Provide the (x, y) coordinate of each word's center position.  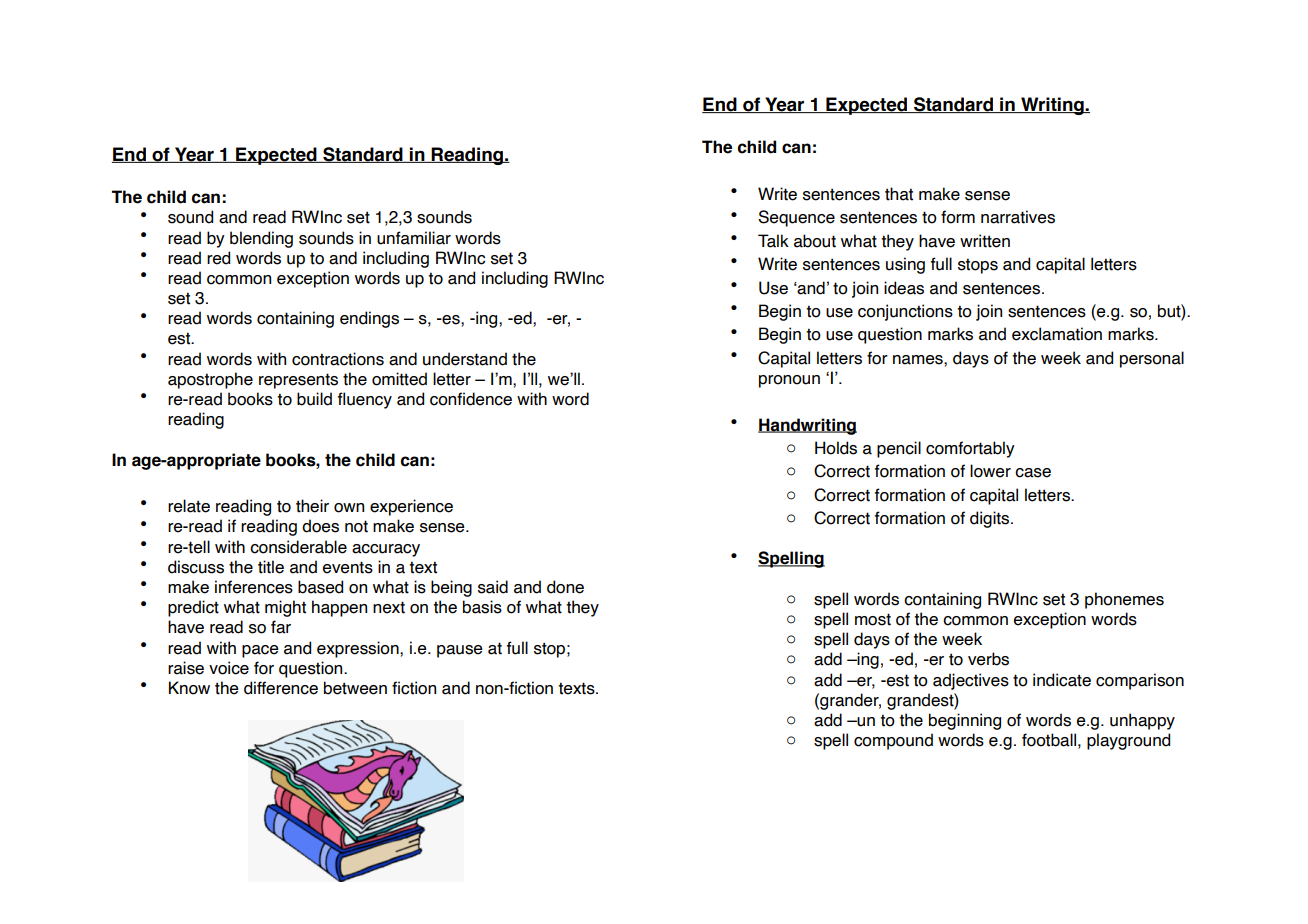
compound (893, 741)
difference (281, 688)
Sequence (796, 218)
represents (298, 381)
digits (991, 519)
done (565, 587)
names (919, 360)
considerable (298, 547)
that (899, 194)
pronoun (789, 381)
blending (261, 239)
